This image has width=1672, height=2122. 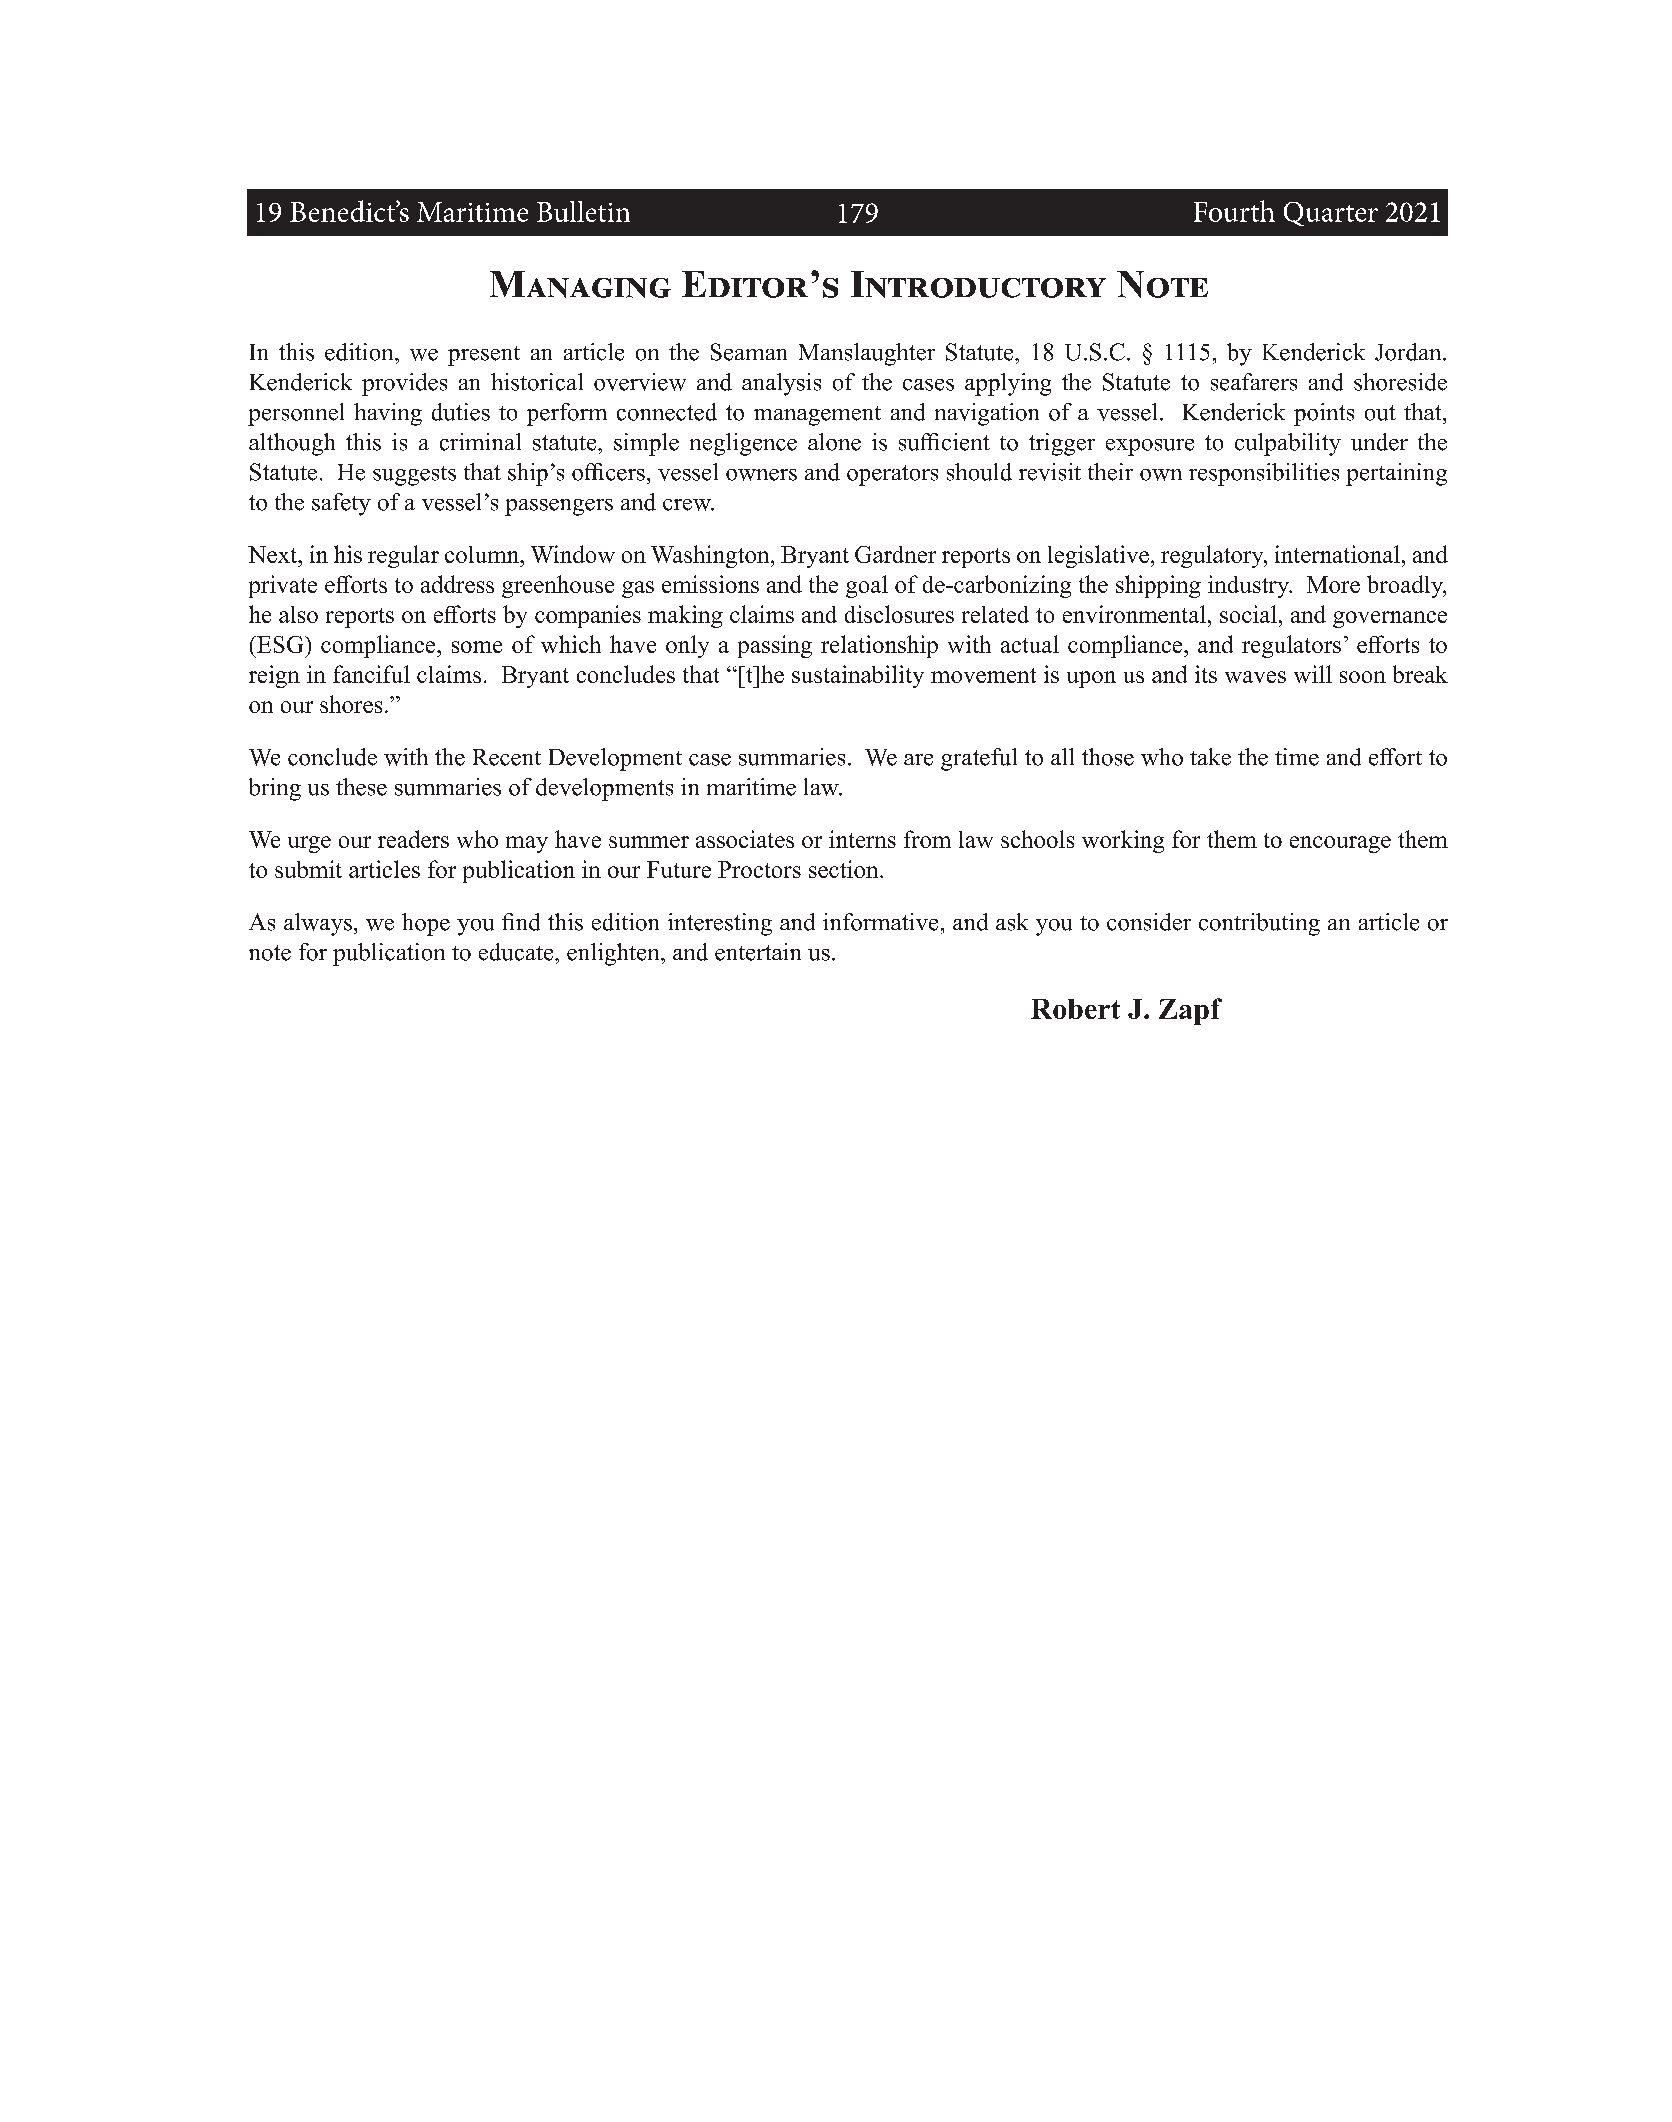 What do you see at coordinates (388, 414) in the image?
I see `having` at bounding box center [388, 414].
